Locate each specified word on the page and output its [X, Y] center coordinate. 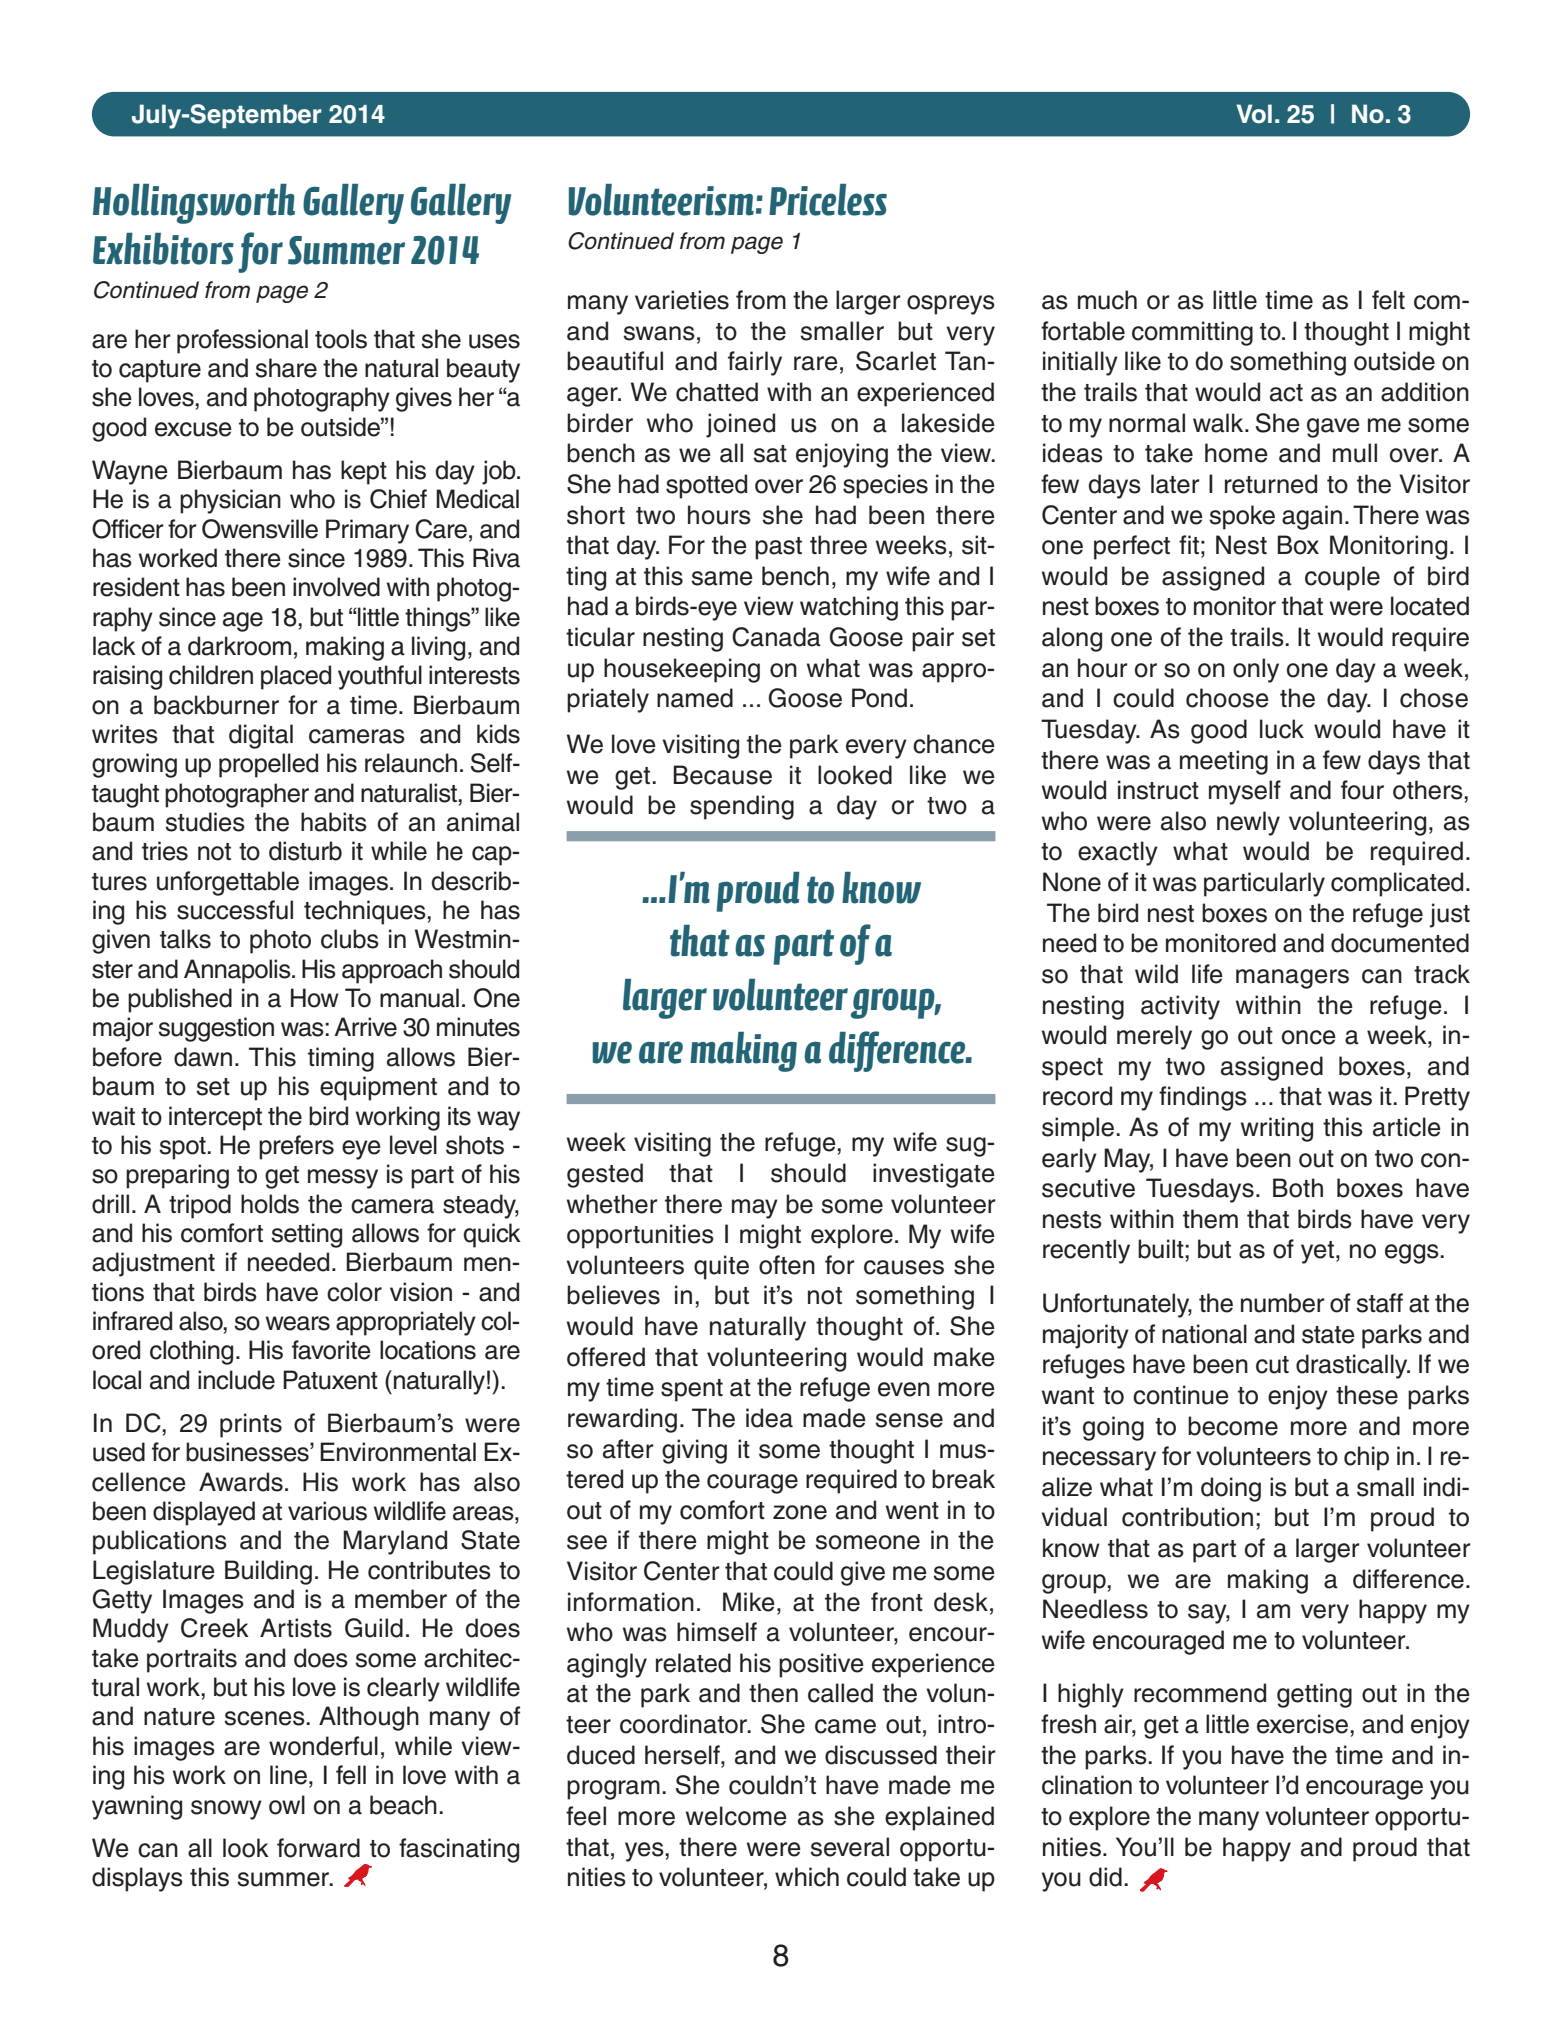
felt [1388, 300]
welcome [736, 1816]
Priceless [828, 200]
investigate [934, 1175]
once [1309, 1037]
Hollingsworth [194, 204]
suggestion [216, 1029]
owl [287, 1805]
